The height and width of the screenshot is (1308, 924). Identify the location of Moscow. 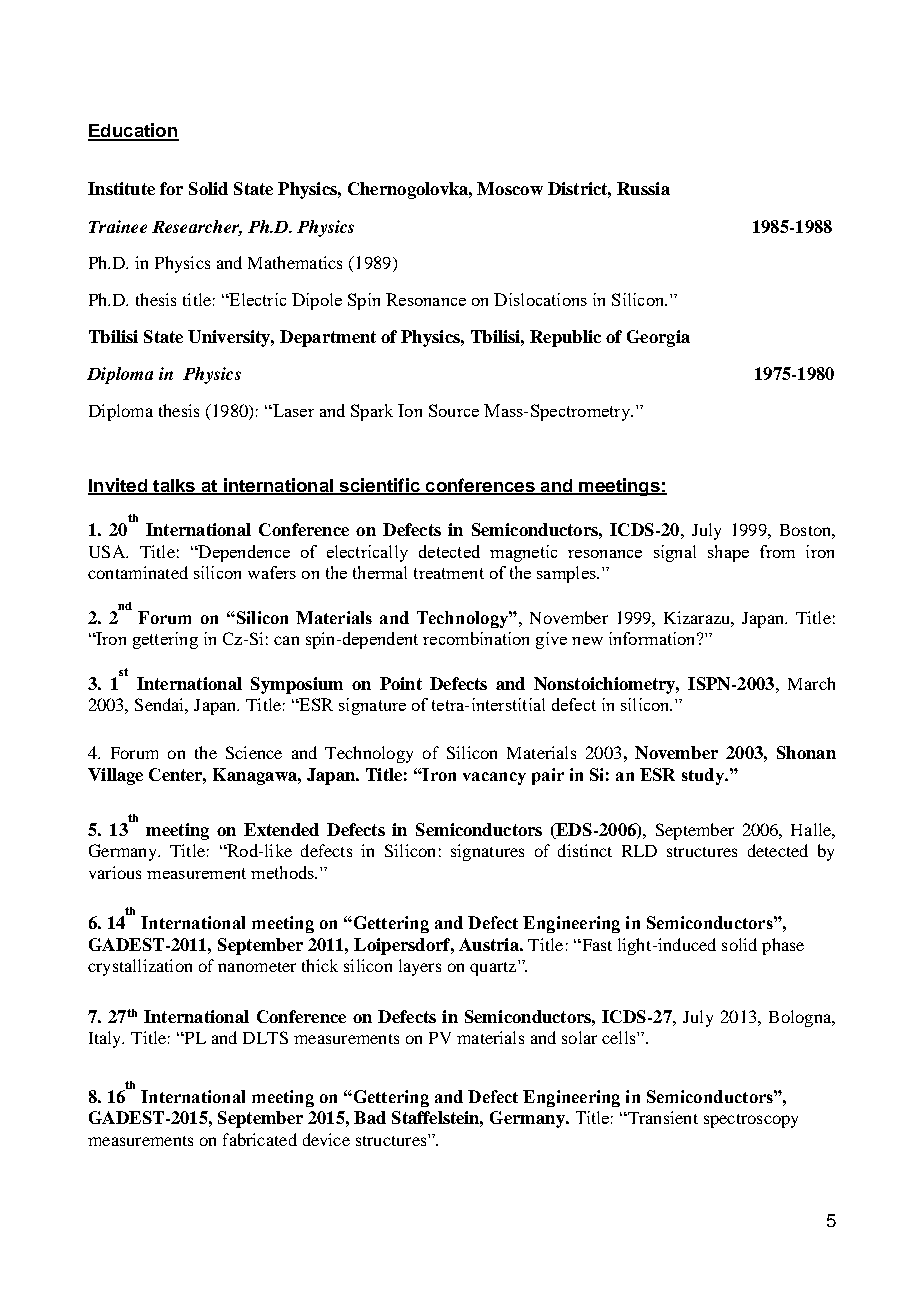
(510, 188).
